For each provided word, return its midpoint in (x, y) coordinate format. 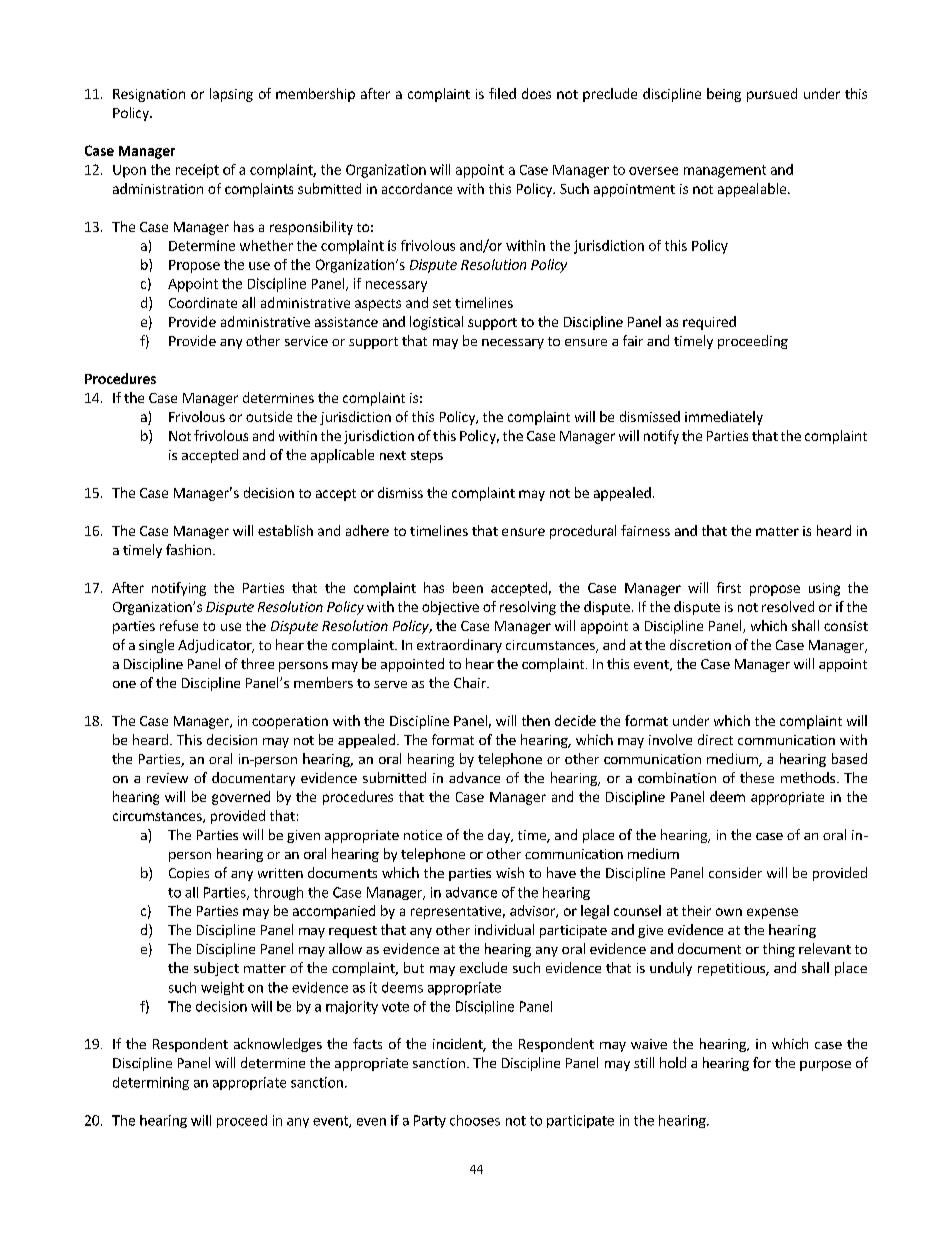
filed (502, 93)
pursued (772, 95)
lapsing (231, 95)
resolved (788, 606)
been (468, 587)
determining (151, 1083)
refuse (179, 625)
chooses (475, 1120)
